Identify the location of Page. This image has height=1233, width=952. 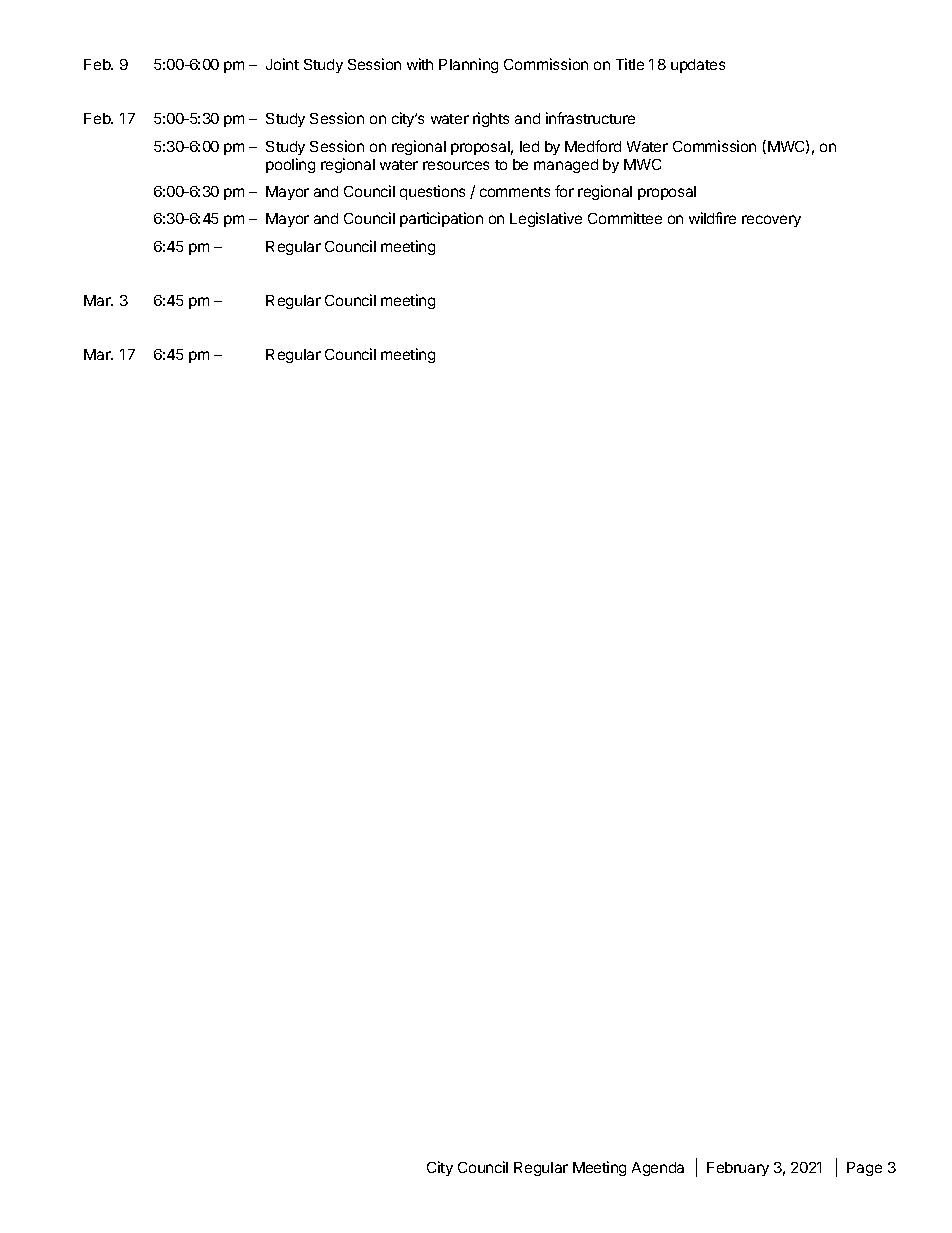
(864, 1169).
